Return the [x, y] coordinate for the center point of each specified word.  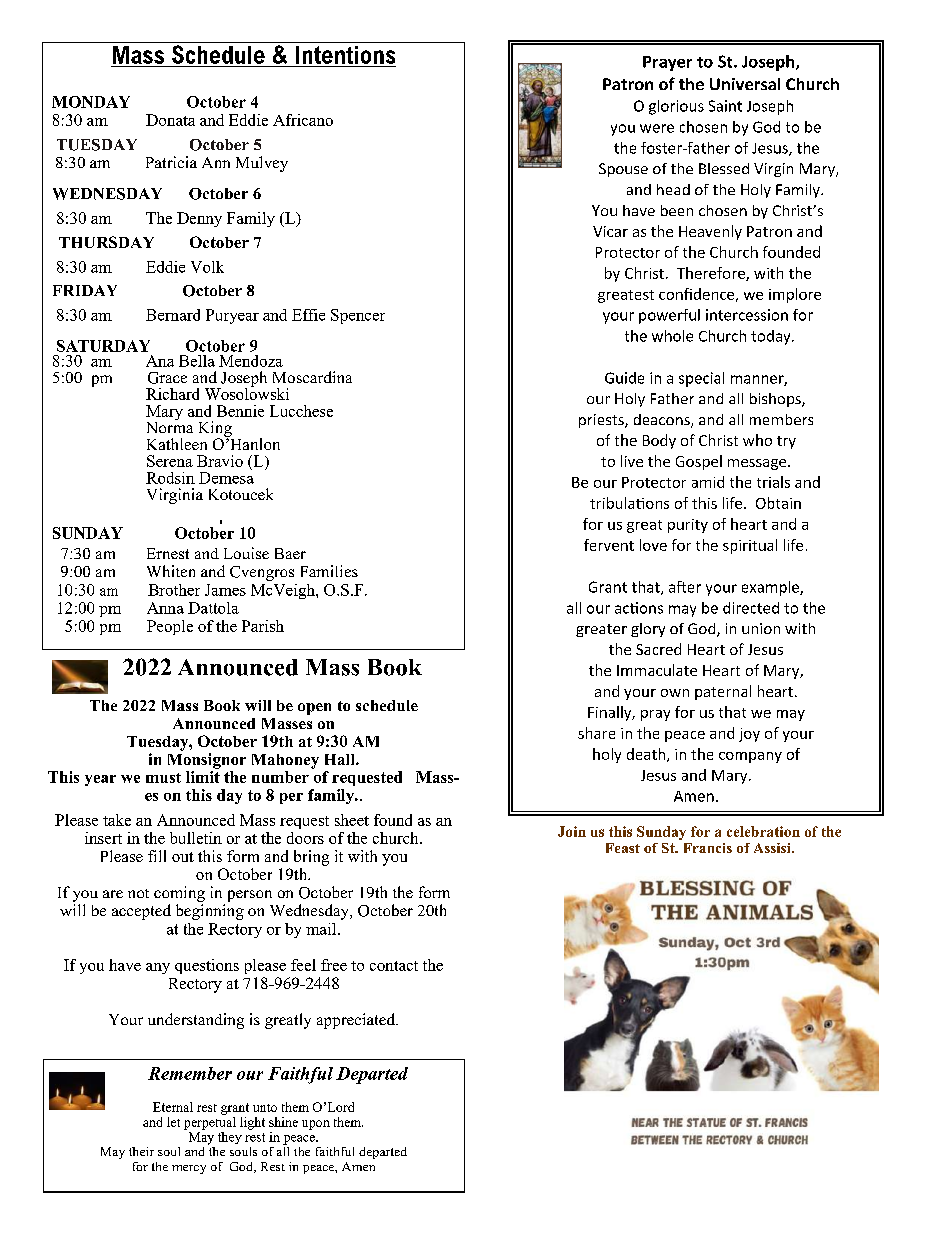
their [141, 1151]
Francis [708, 848]
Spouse [623, 170]
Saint [725, 106]
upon [316, 1125]
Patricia [171, 162]
